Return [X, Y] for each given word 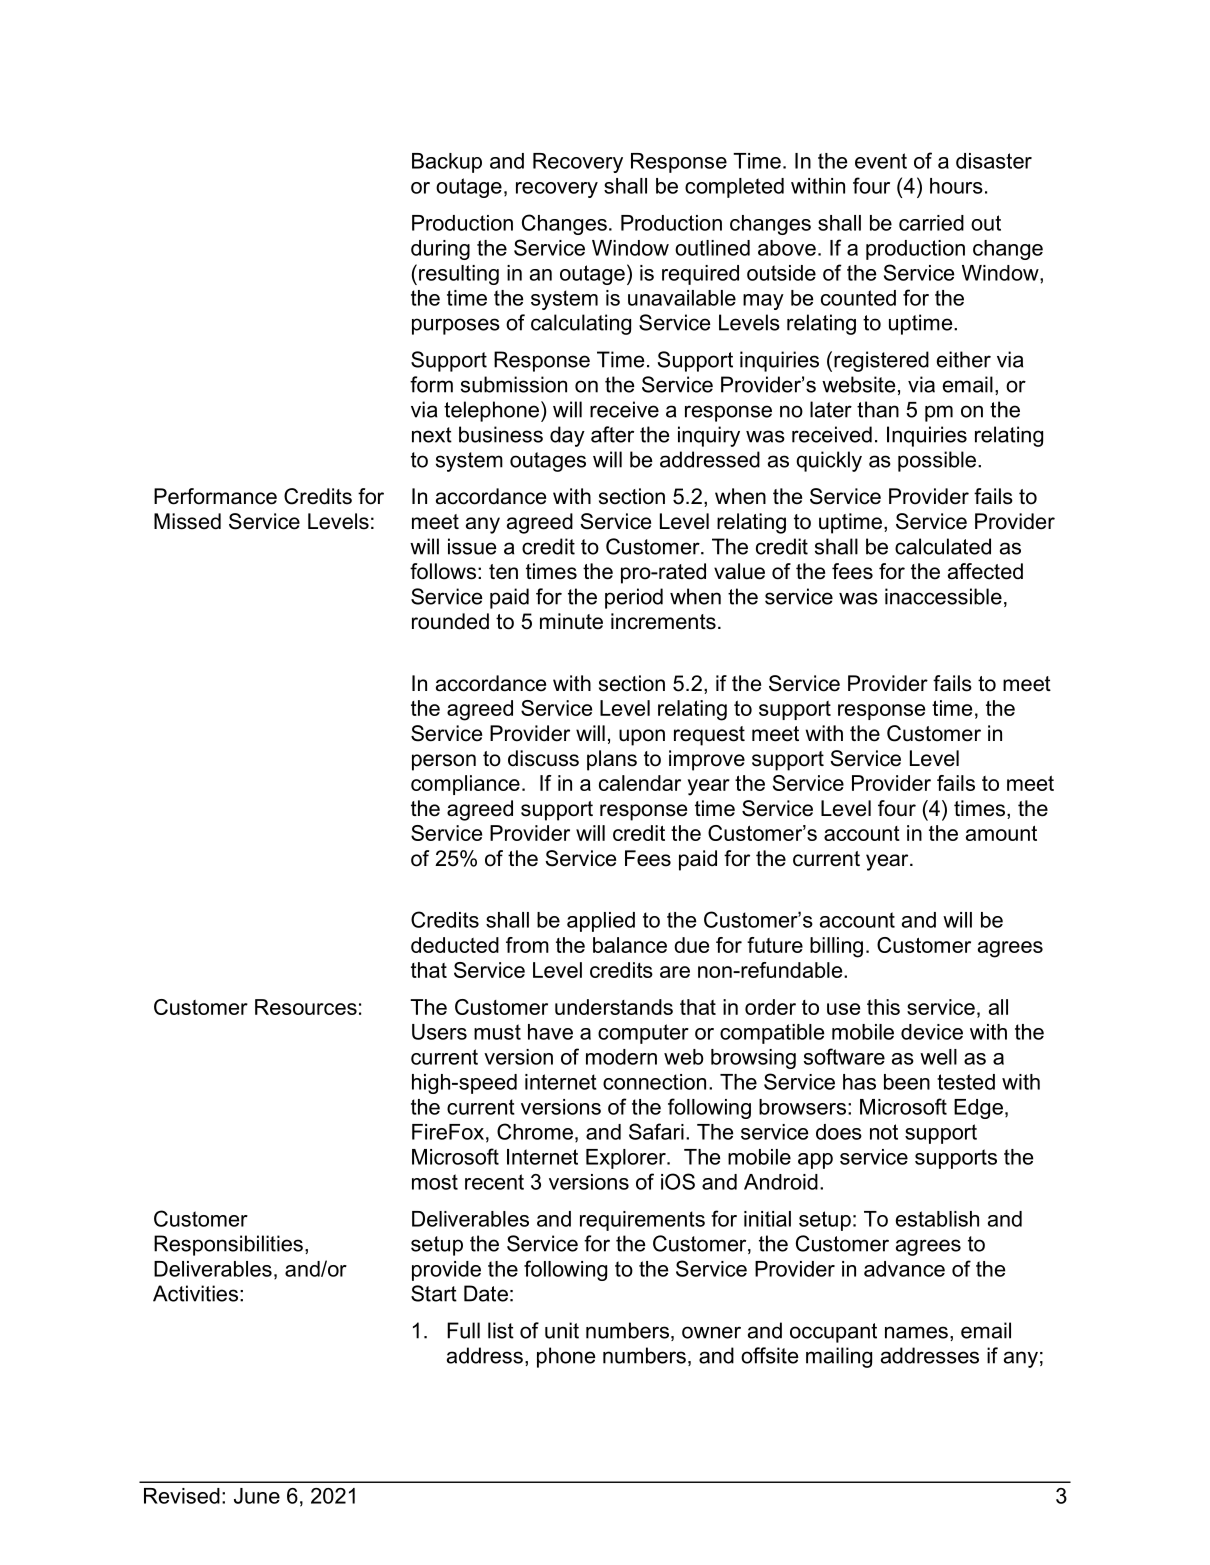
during [440, 250]
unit [562, 1330]
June [257, 1496]
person [444, 762]
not [884, 1132]
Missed [187, 521]
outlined [712, 248]
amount [1001, 833]
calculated [943, 546]
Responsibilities [228, 1245]
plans [612, 760]
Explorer [627, 1159]
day [567, 436]
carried [931, 223]
